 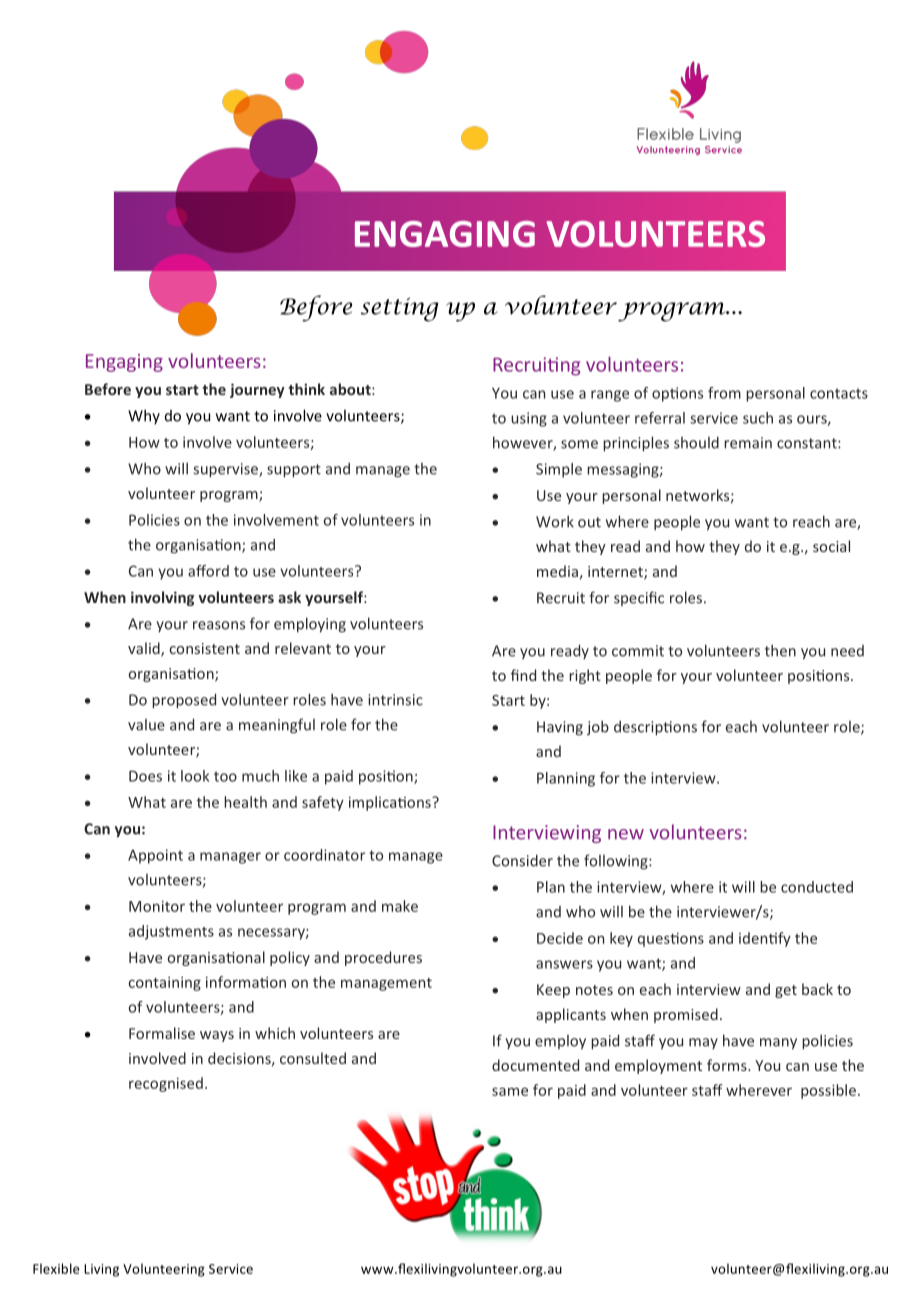 I want to click on Why, so click(x=144, y=416).
